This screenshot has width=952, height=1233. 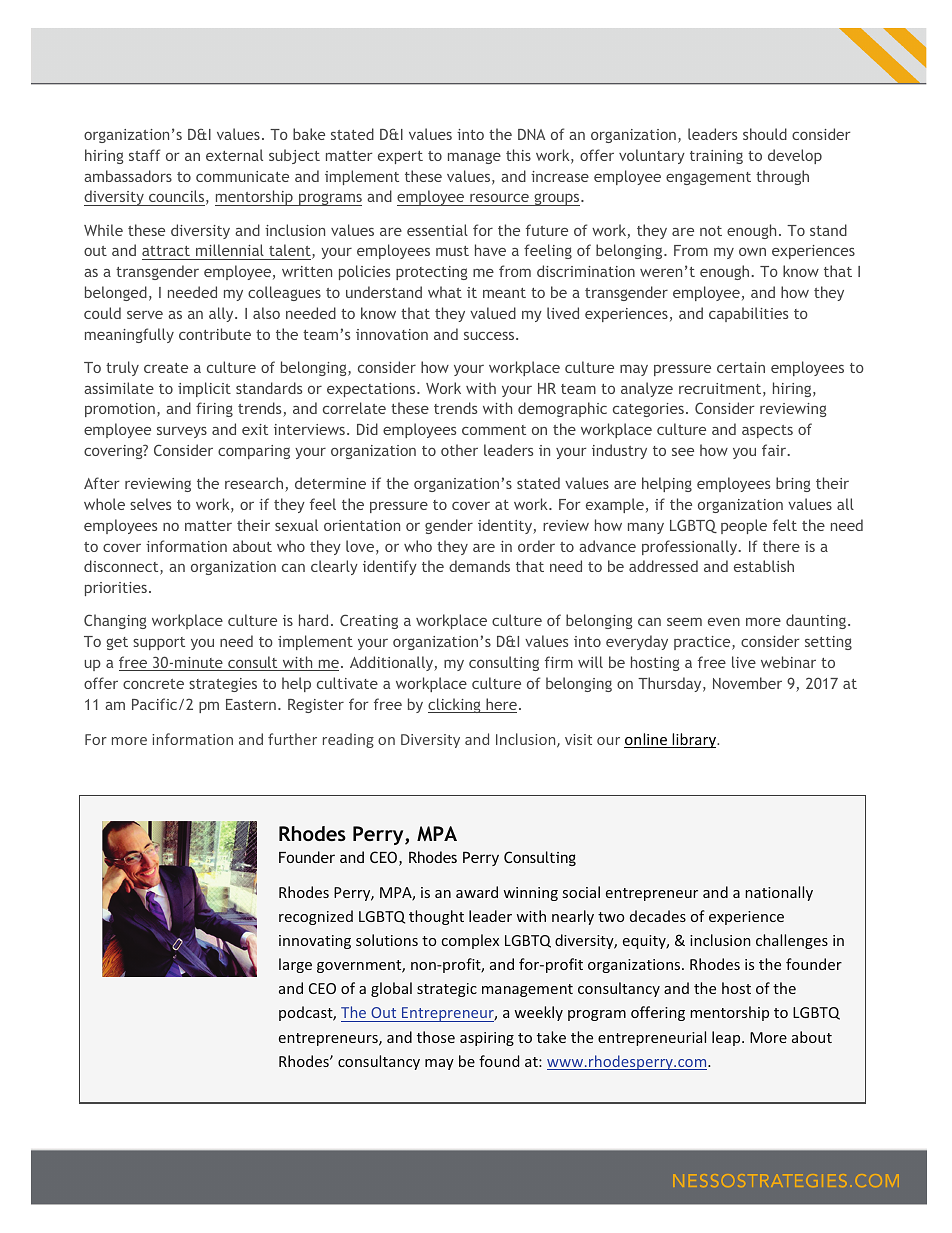 I want to click on strategic, so click(x=447, y=990).
